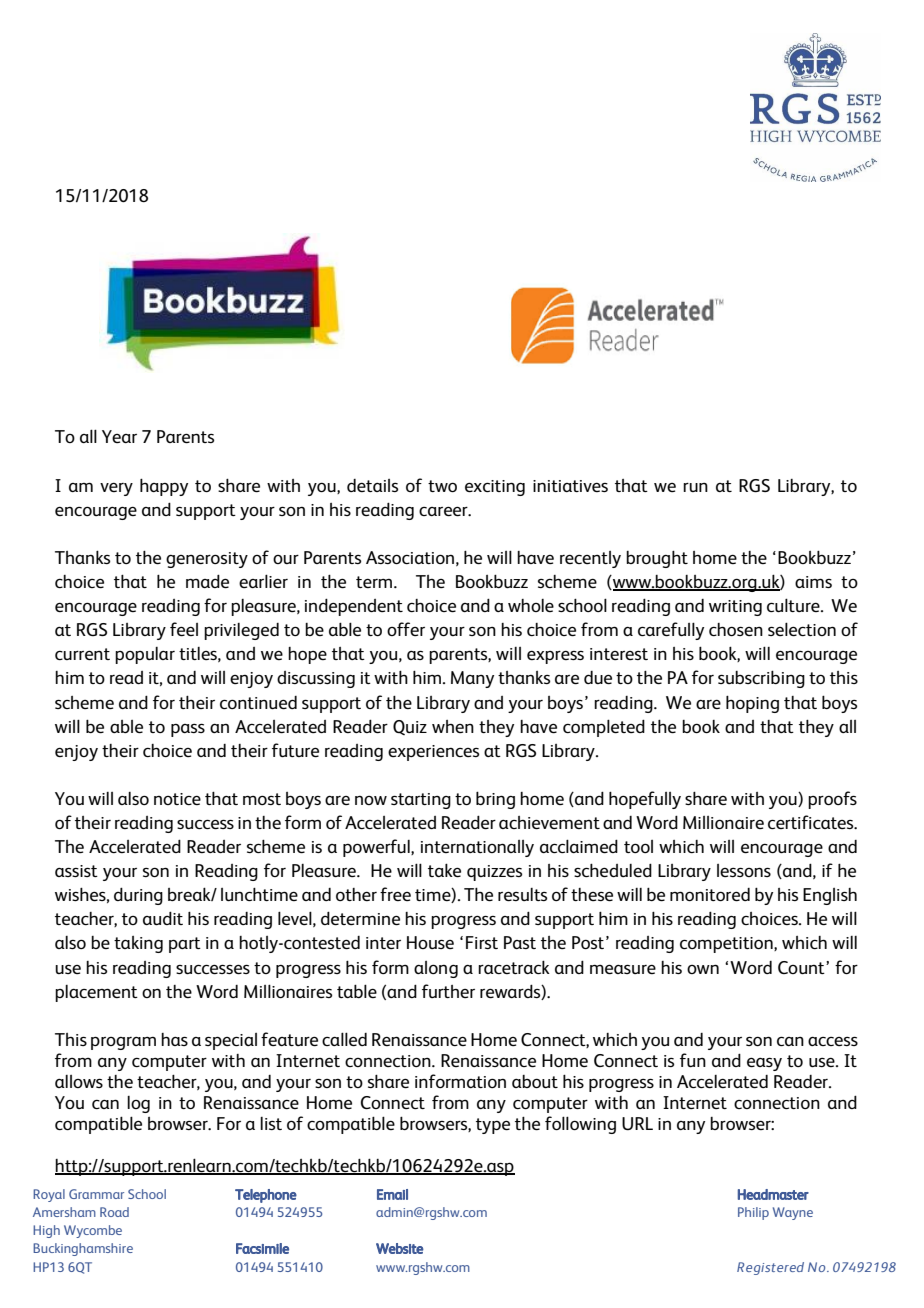 The height and width of the document is (1308, 924). What do you see at coordinates (188, 730) in the document?
I see `pass` at bounding box center [188, 730].
